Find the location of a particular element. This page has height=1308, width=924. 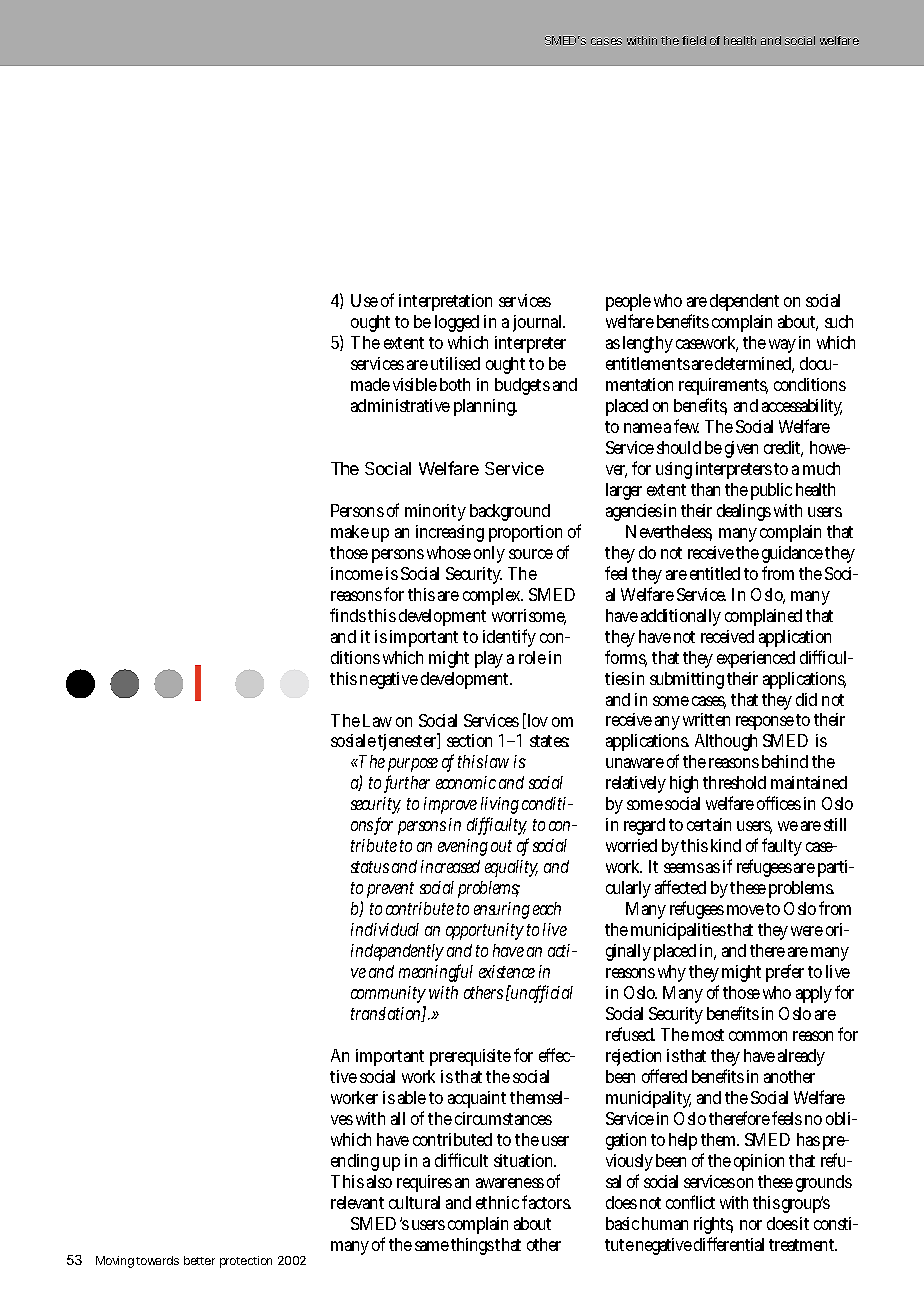

determined is located at coordinates (754, 365).
